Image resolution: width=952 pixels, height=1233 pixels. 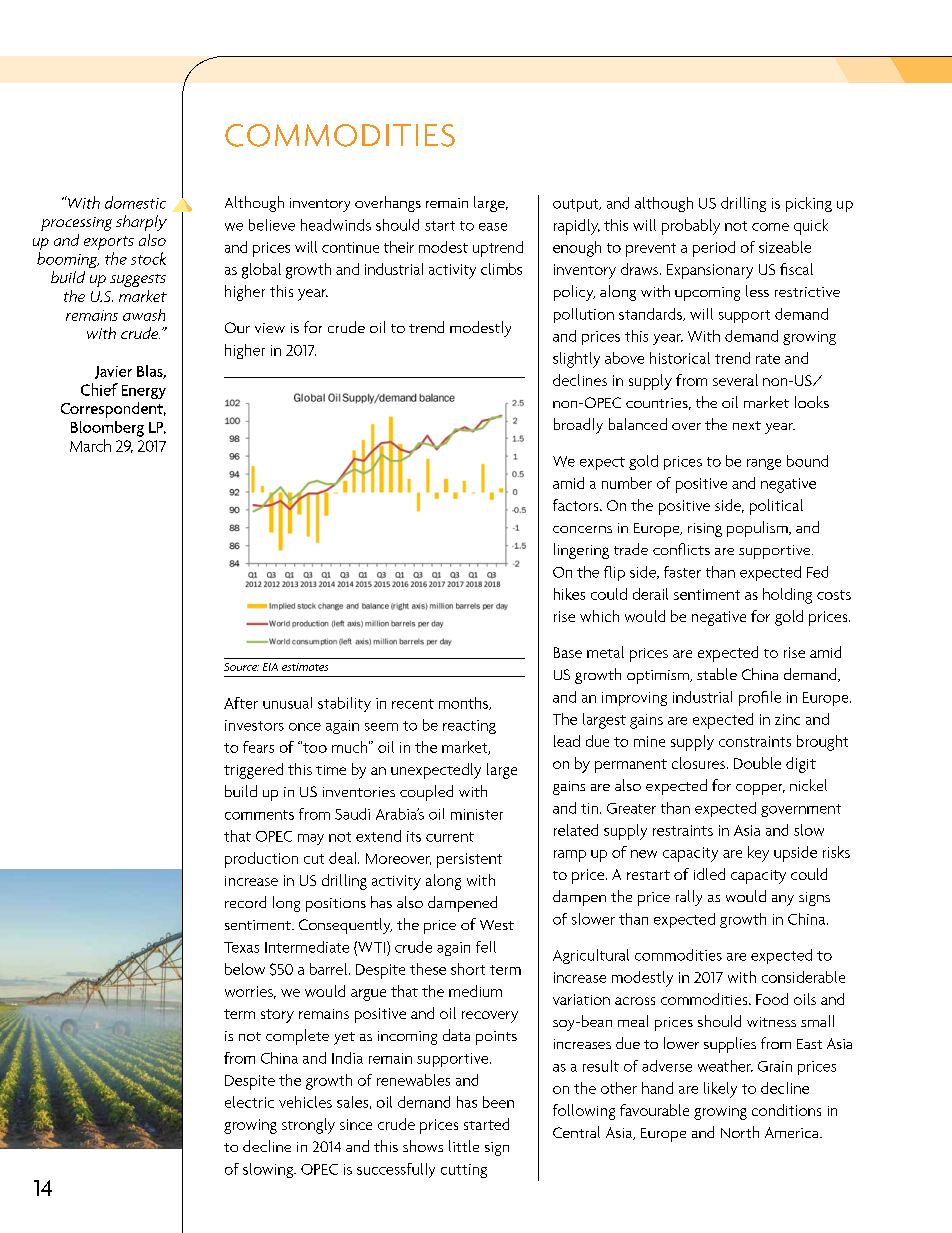 I want to click on West, so click(x=497, y=925).
